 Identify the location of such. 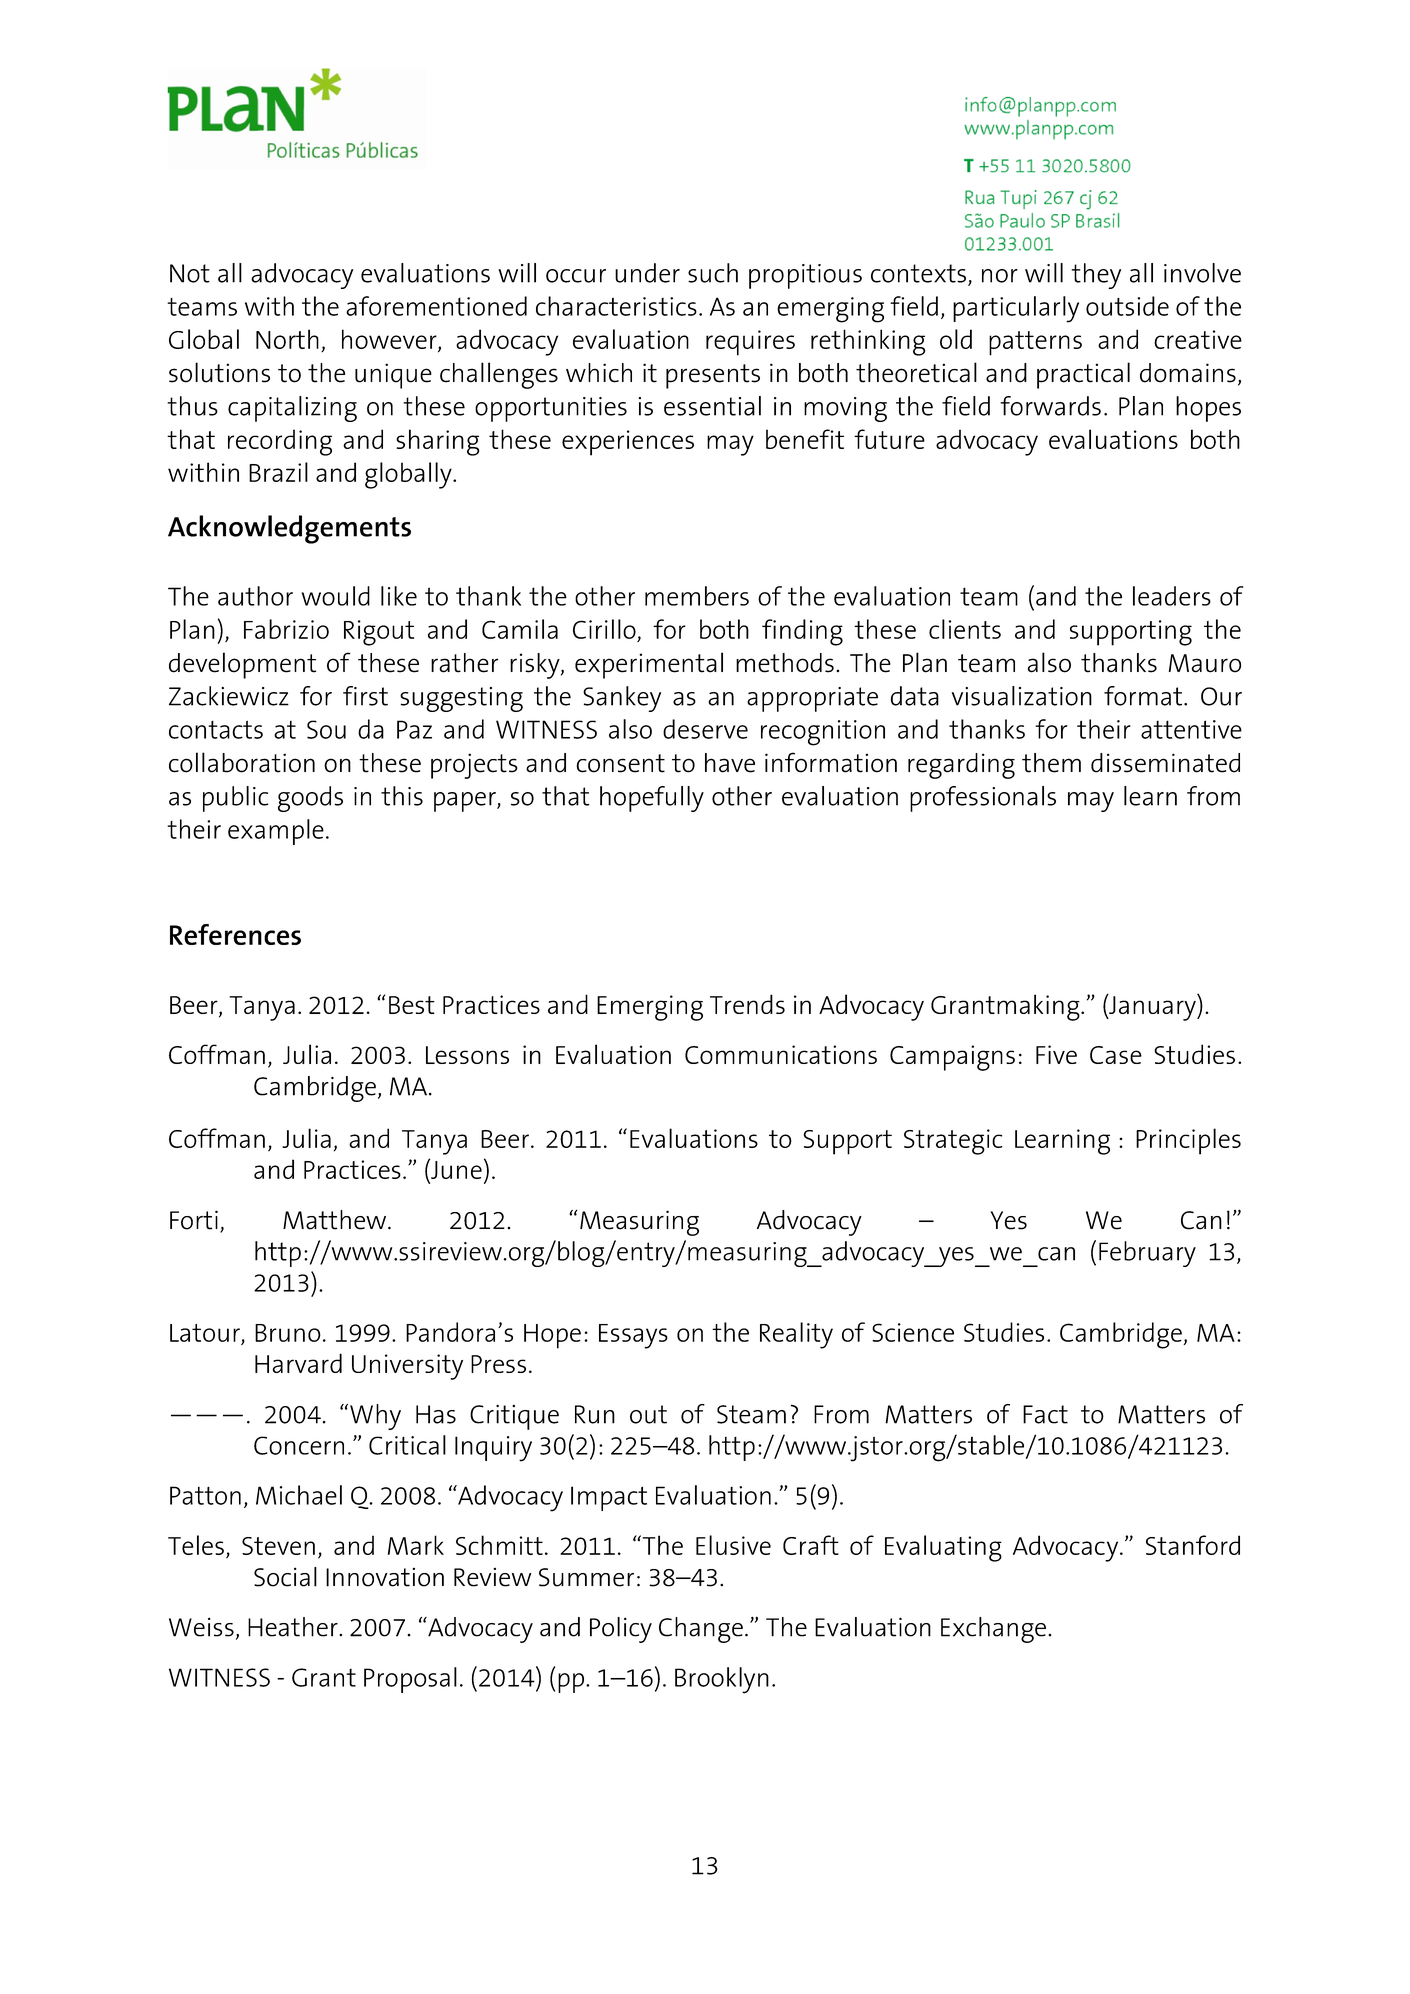
(713, 273).
